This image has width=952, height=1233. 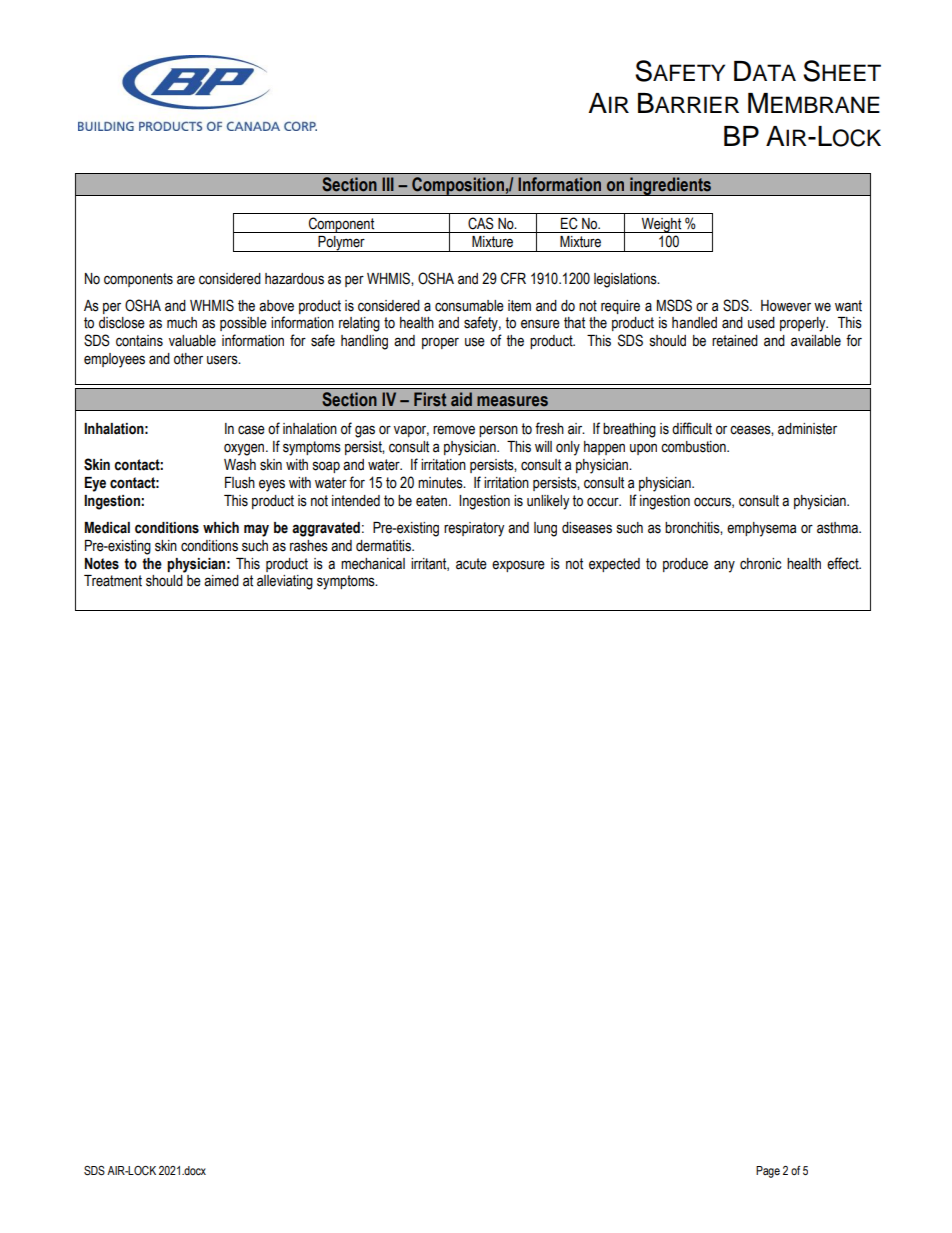 What do you see at coordinates (807, 429) in the image?
I see `administer` at bounding box center [807, 429].
